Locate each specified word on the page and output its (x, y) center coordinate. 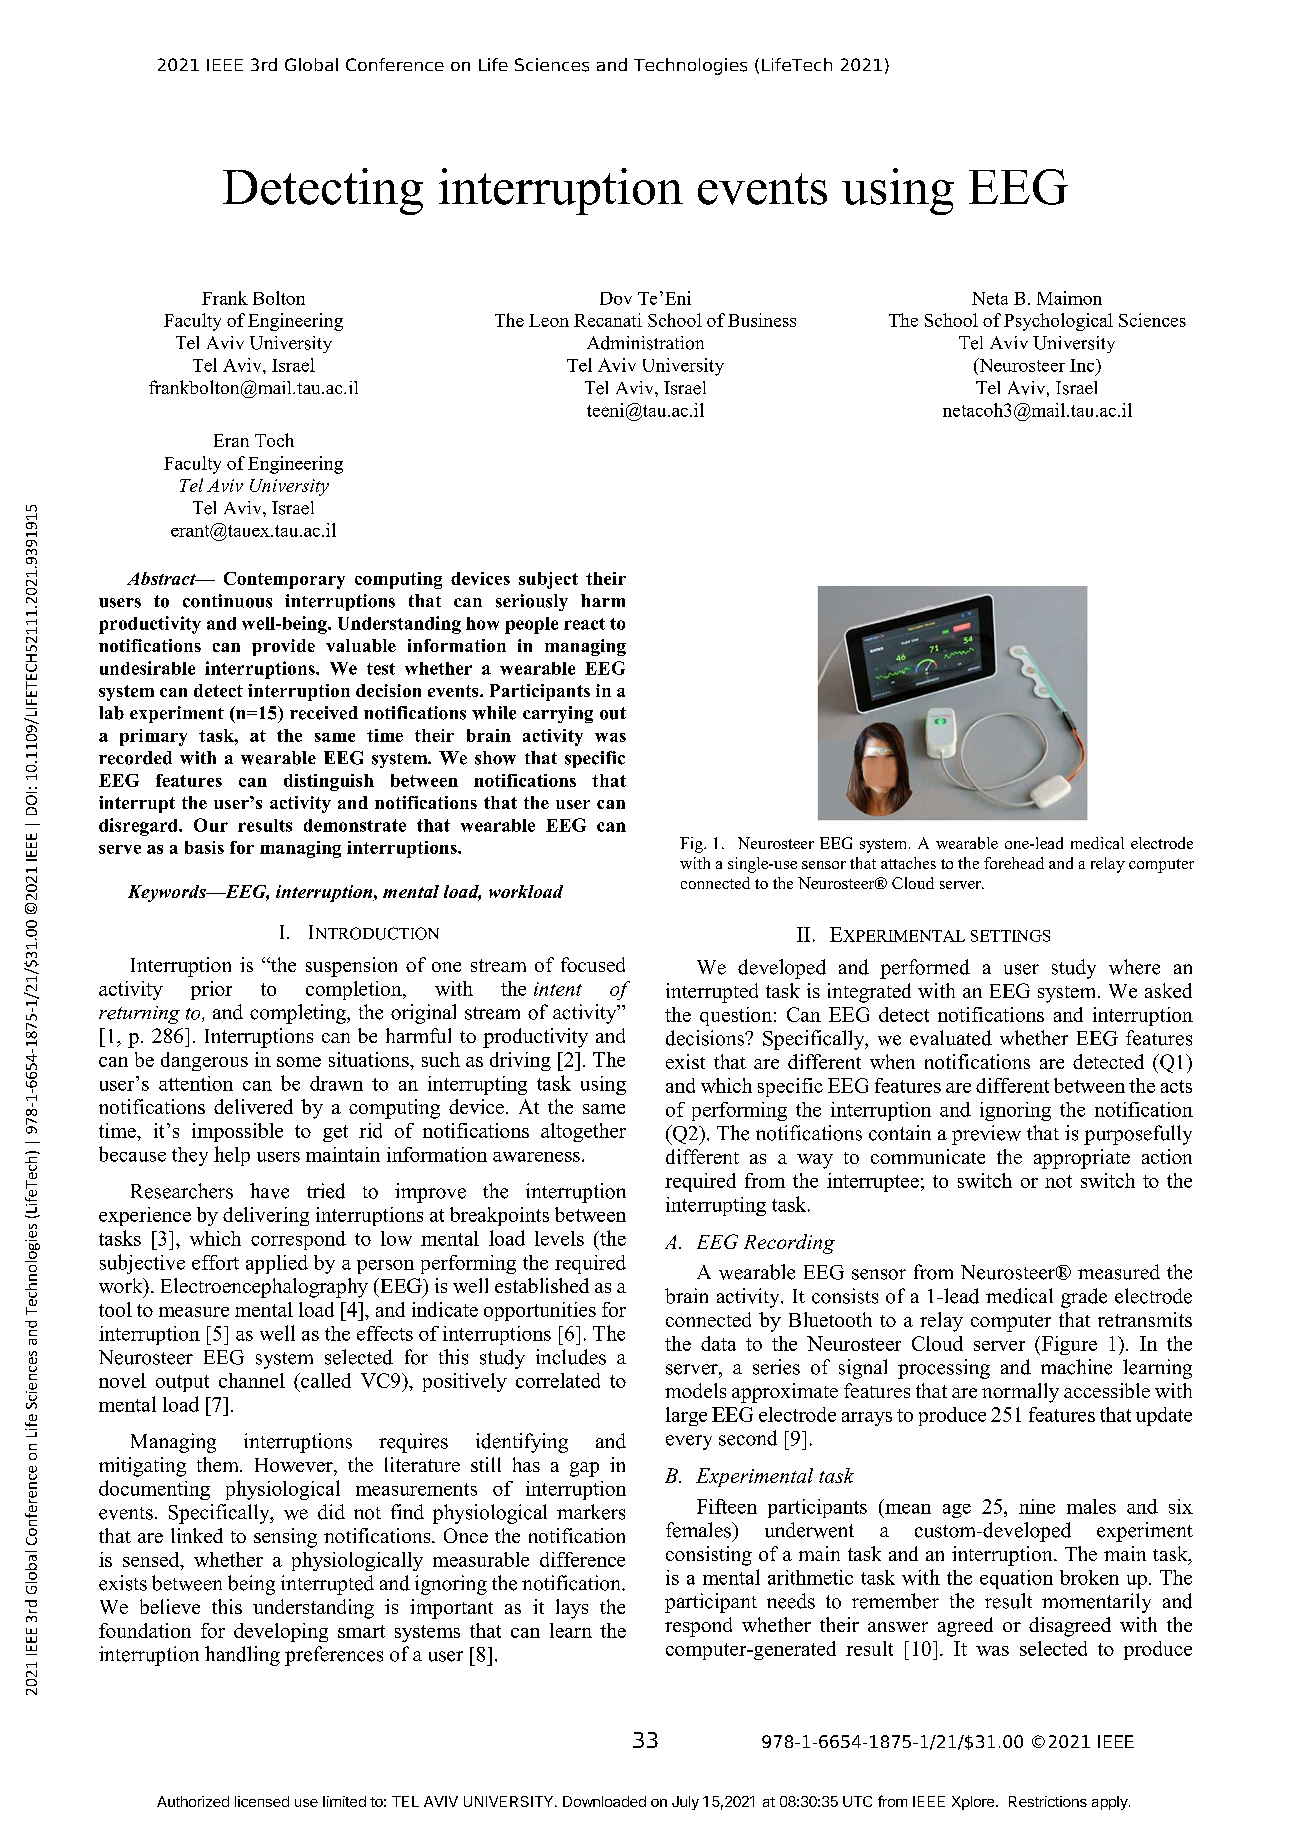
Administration (645, 343)
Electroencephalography (264, 1288)
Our (211, 825)
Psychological (1058, 322)
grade (1084, 1298)
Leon (549, 320)
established (542, 1285)
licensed (262, 1801)
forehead (1014, 863)
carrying (558, 714)
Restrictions (1048, 1801)
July (685, 1803)
